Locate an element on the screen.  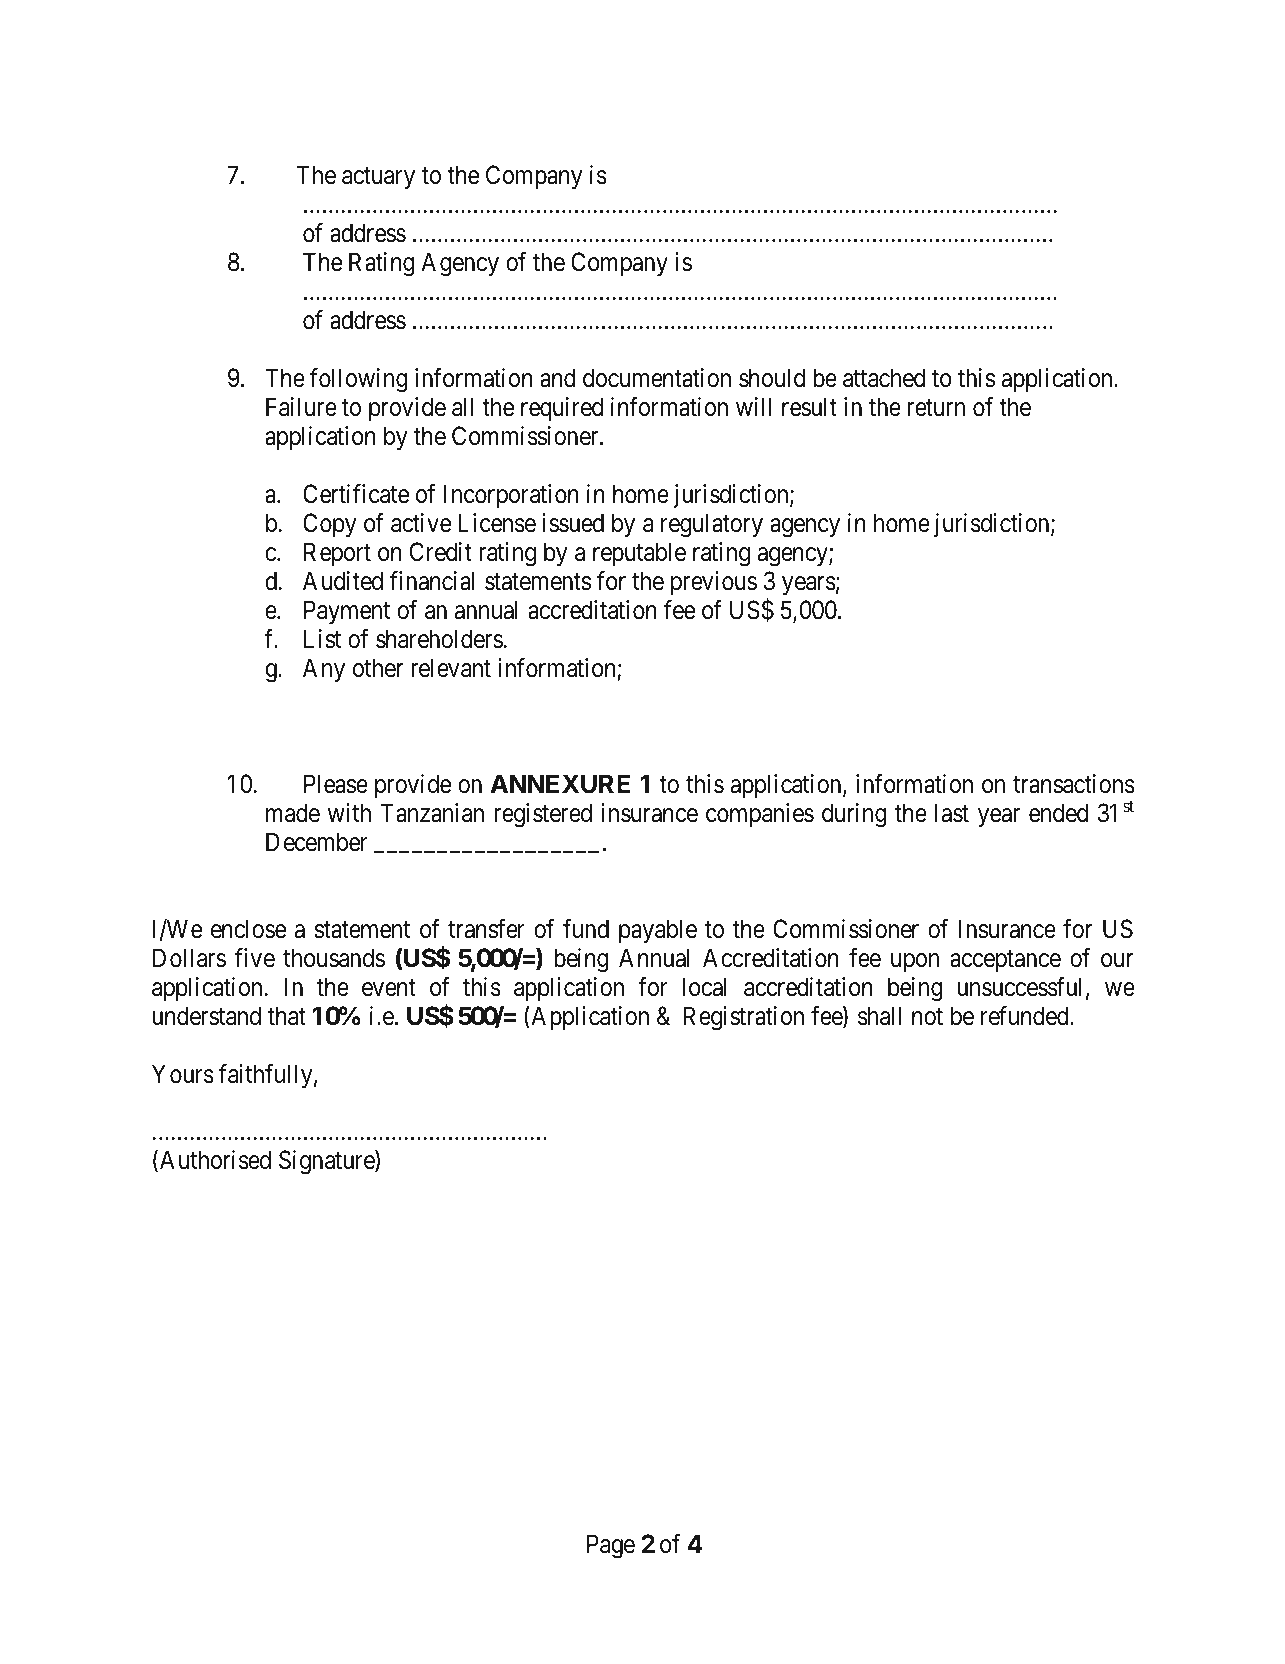
Please is located at coordinates (336, 784).
